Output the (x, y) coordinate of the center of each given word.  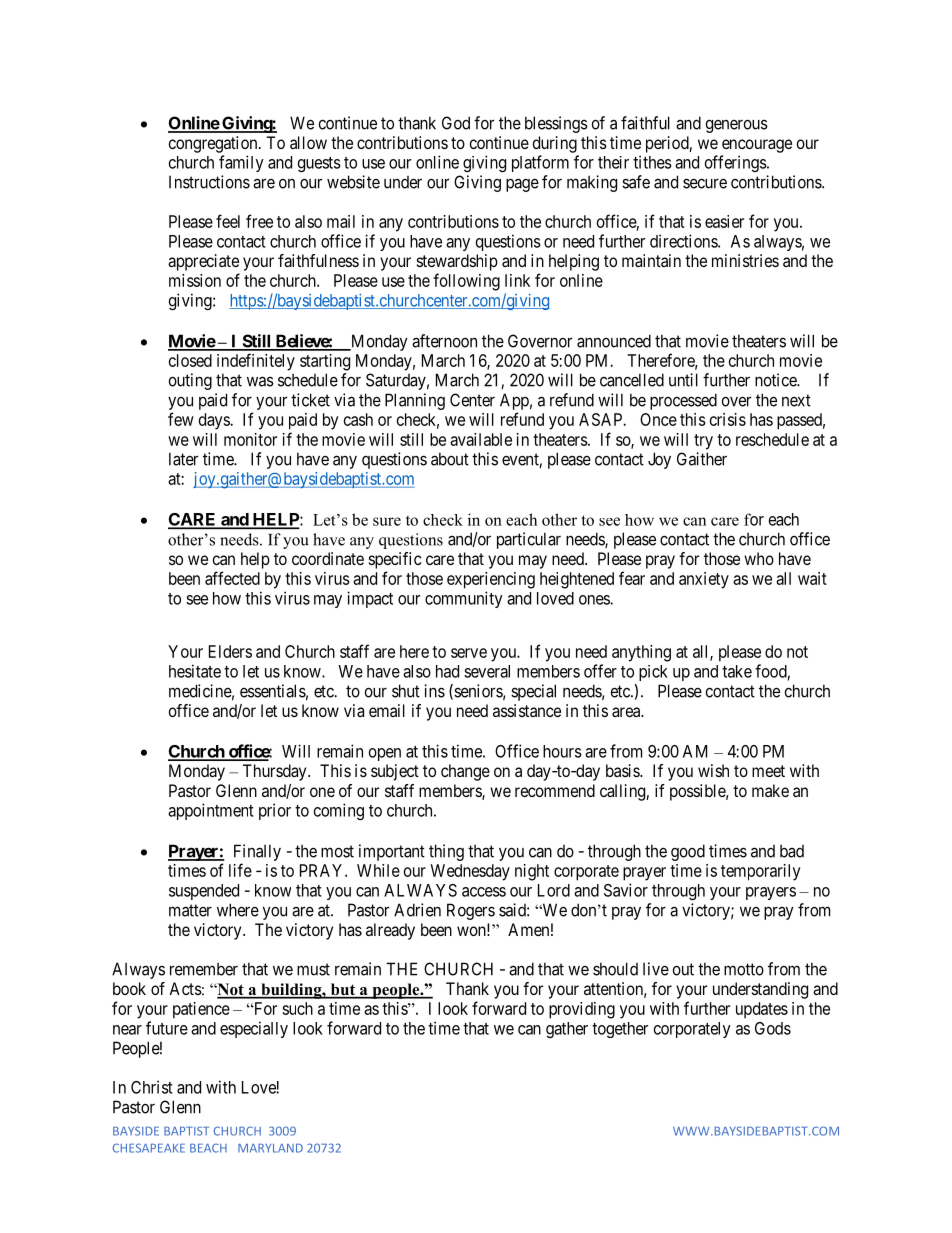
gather (567, 1030)
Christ (152, 1087)
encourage (757, 146)
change (465, 772)
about (450, 459)
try (703, 442)
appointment (211, 811)
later (183, 459)
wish (713, 770)
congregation (214, 144)
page (522, 185)
